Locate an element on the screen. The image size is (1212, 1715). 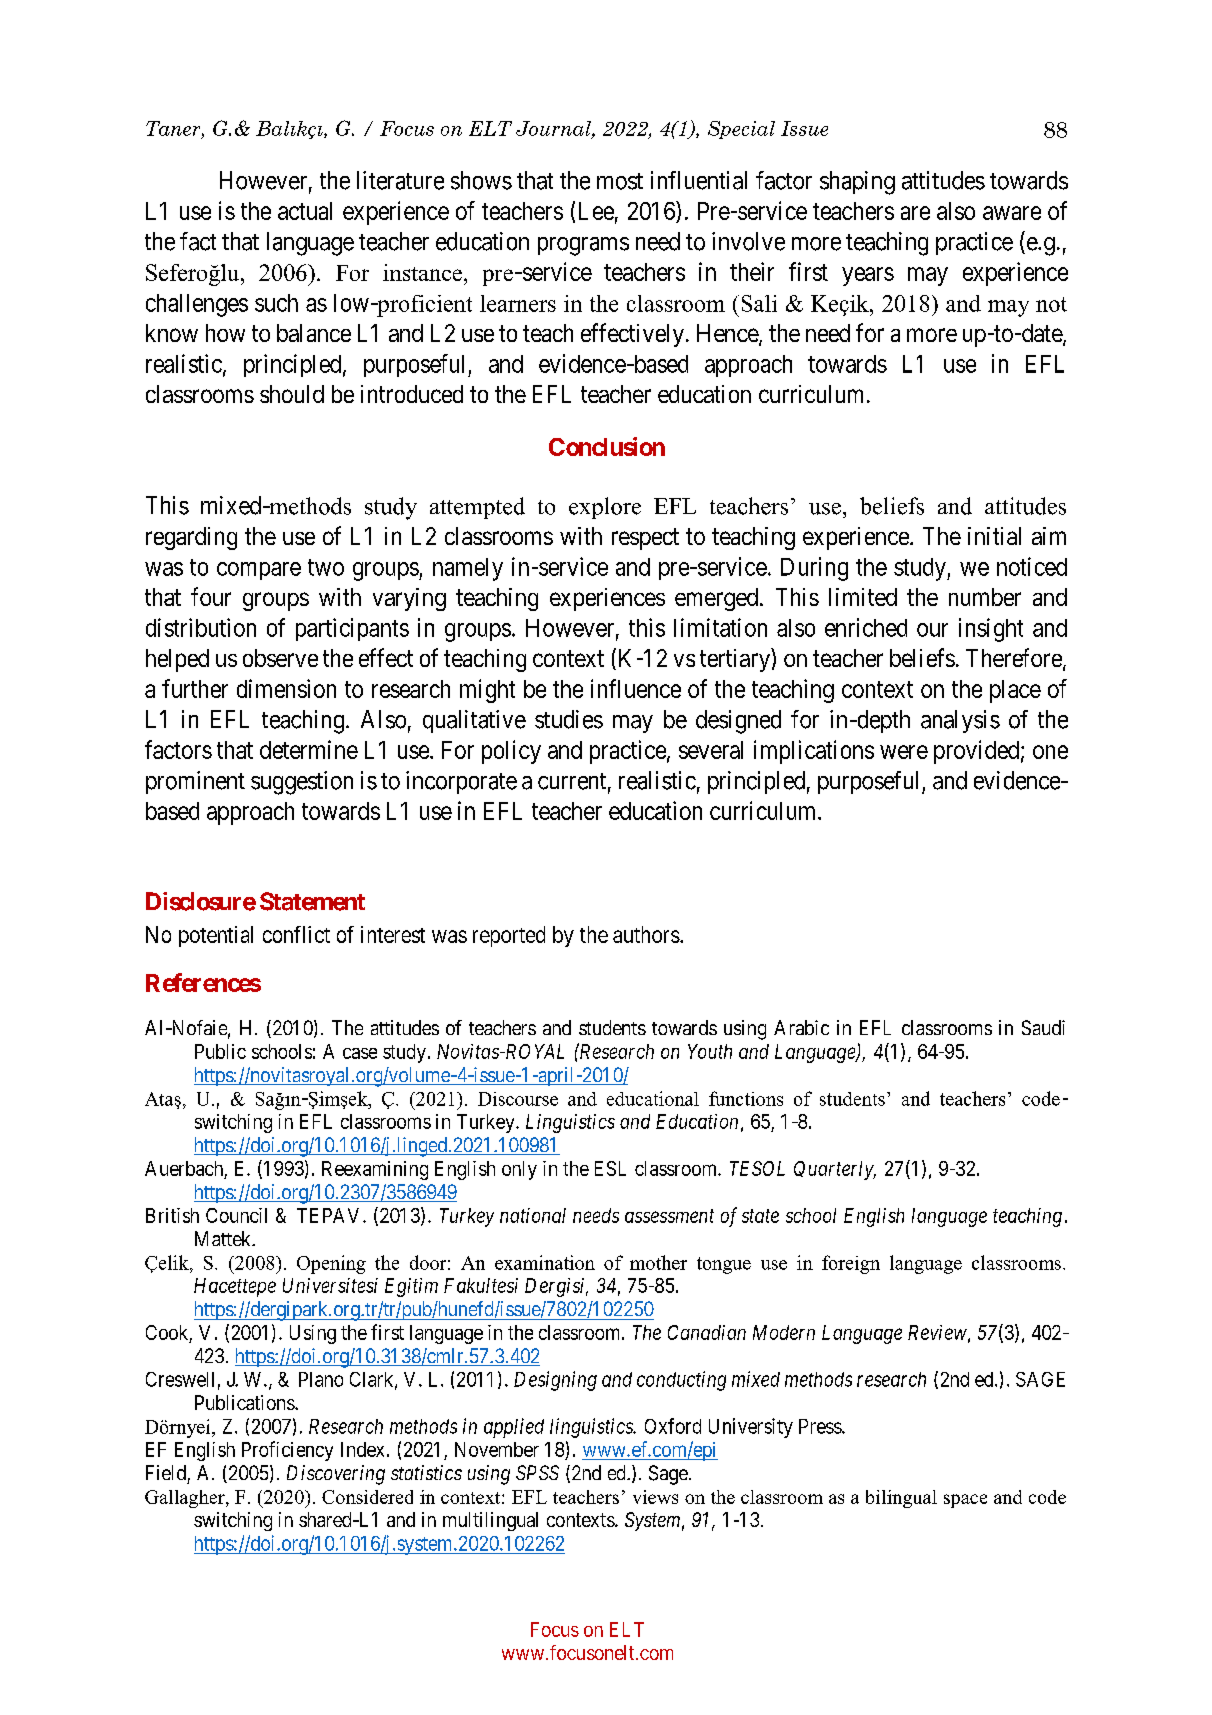
Saudi is located at coordinates (1043, 1027).
